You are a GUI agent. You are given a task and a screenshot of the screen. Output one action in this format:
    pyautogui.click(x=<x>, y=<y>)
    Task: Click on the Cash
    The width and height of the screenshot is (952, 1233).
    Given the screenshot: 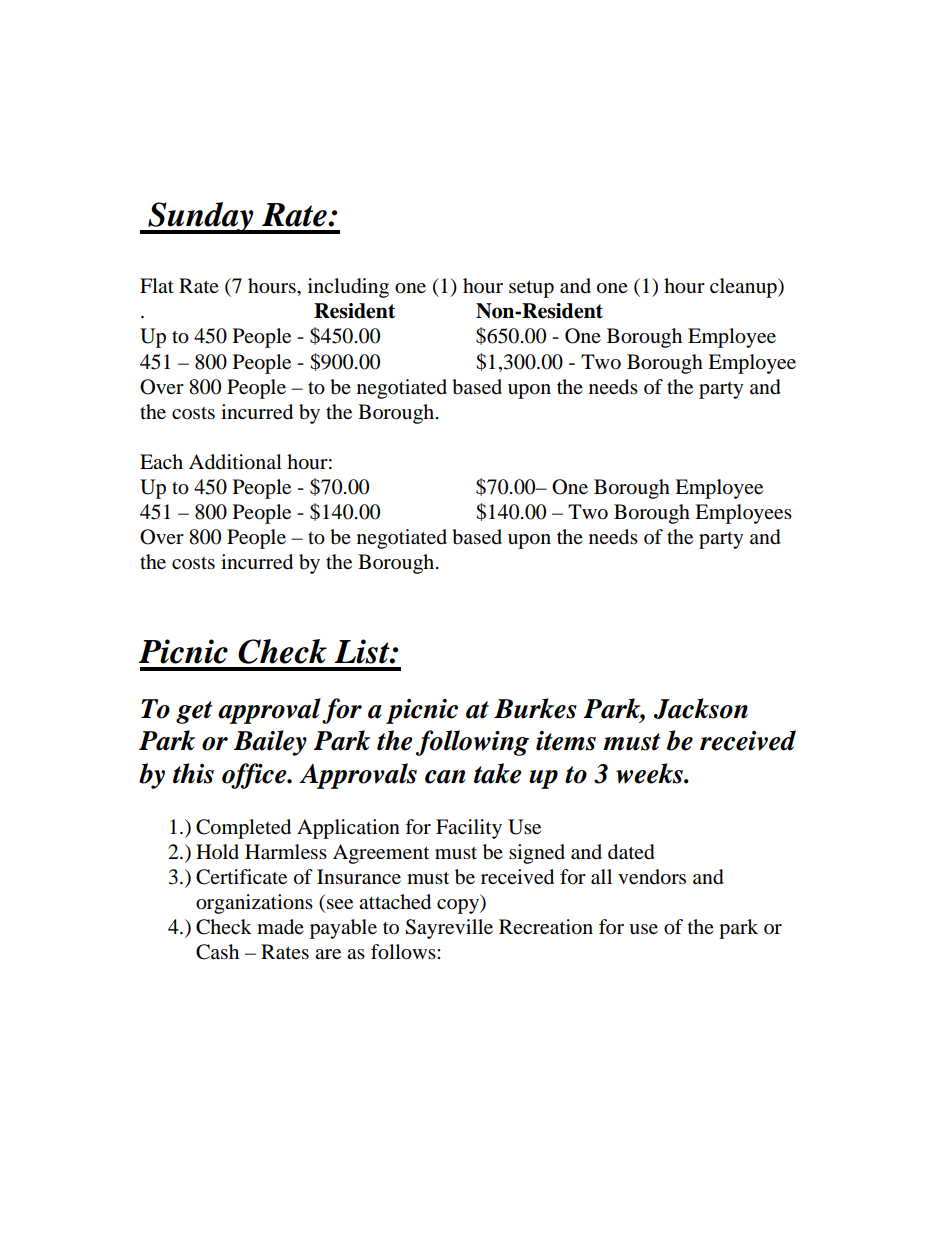 What is the action you would take?
    pyautogui.click(x=217, y=952)
